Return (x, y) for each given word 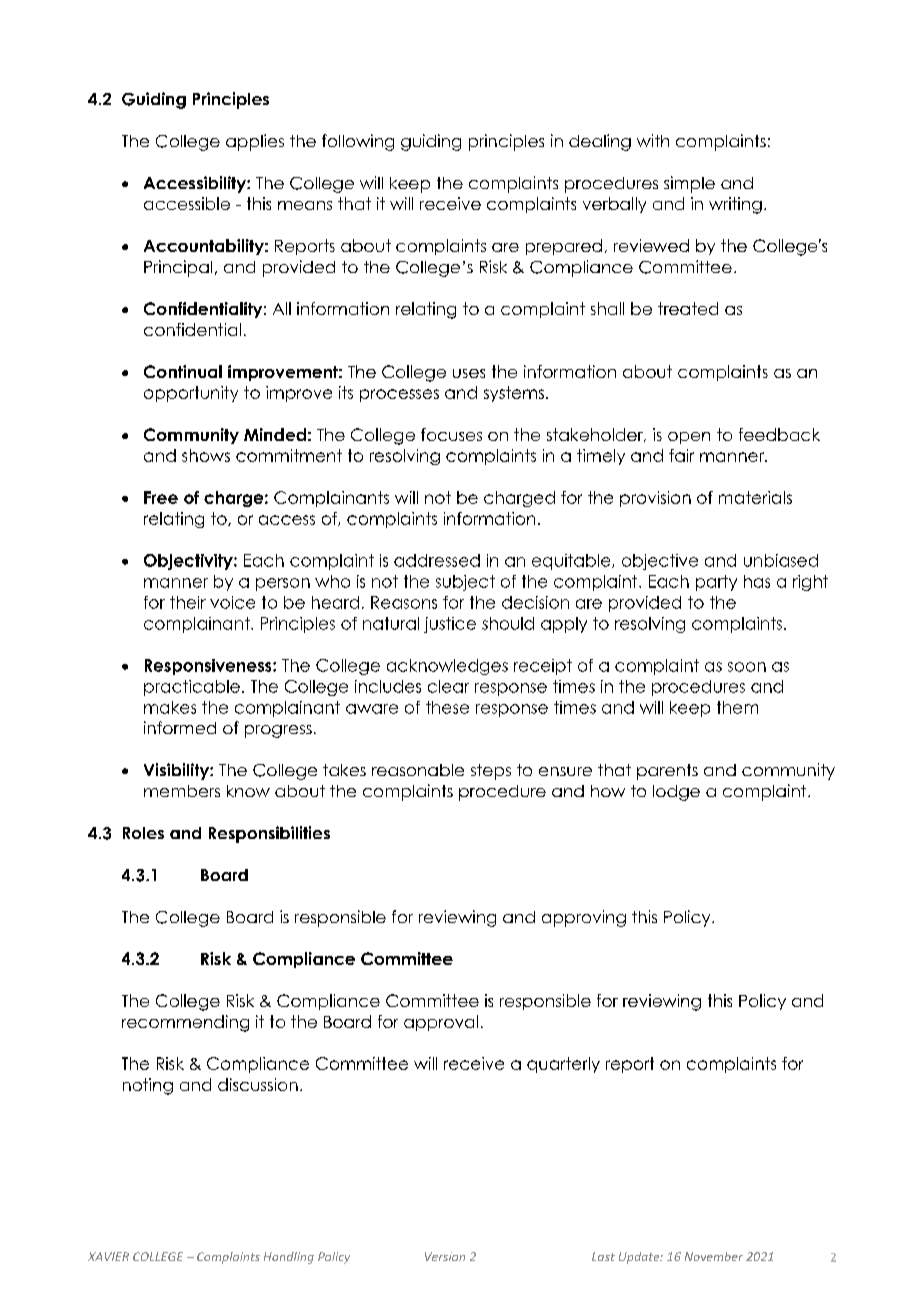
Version (445, 1256)
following (358, 142)
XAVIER (108, 1256)
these (447, 707)
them (737, 707)
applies (255, 142)
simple (689, 184)
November (714, 1256)
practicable (192, 688)
